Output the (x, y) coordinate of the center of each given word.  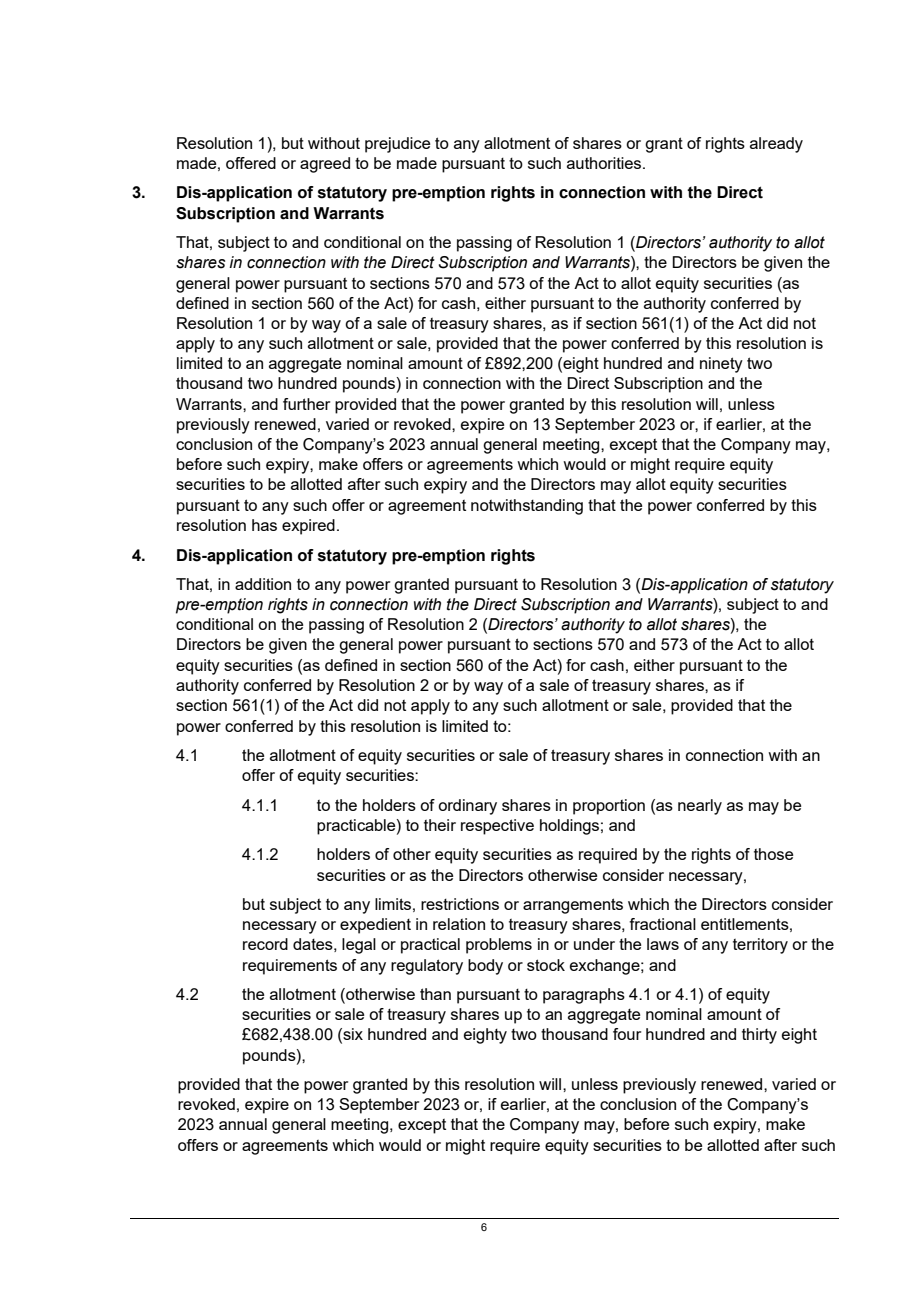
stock (546, 965)
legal (359, 946)
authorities (605, 163)
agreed (325, 165)
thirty (759, 1036)
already (776, 145)
